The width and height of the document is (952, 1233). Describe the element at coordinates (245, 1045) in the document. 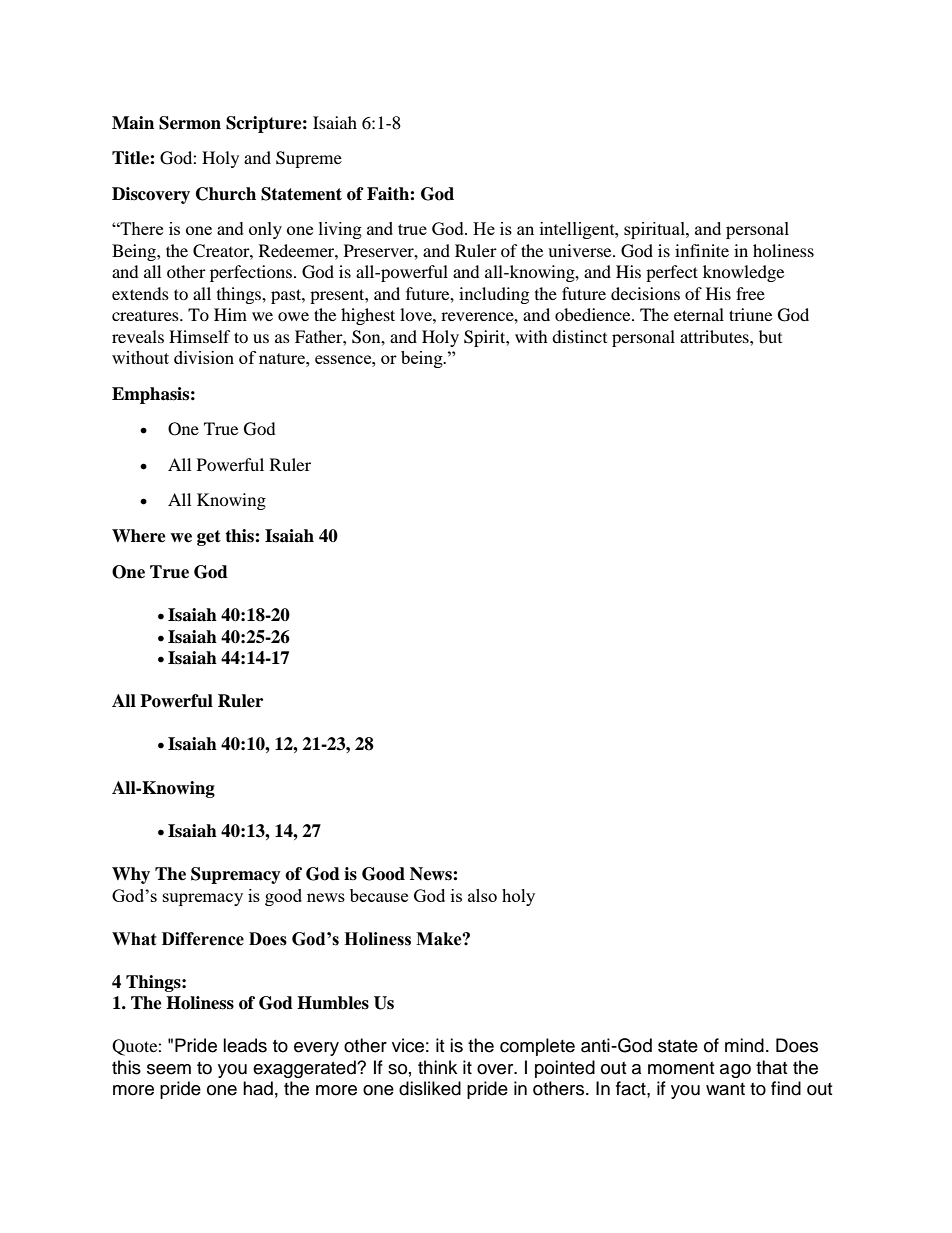

I see `leads` at that location.
